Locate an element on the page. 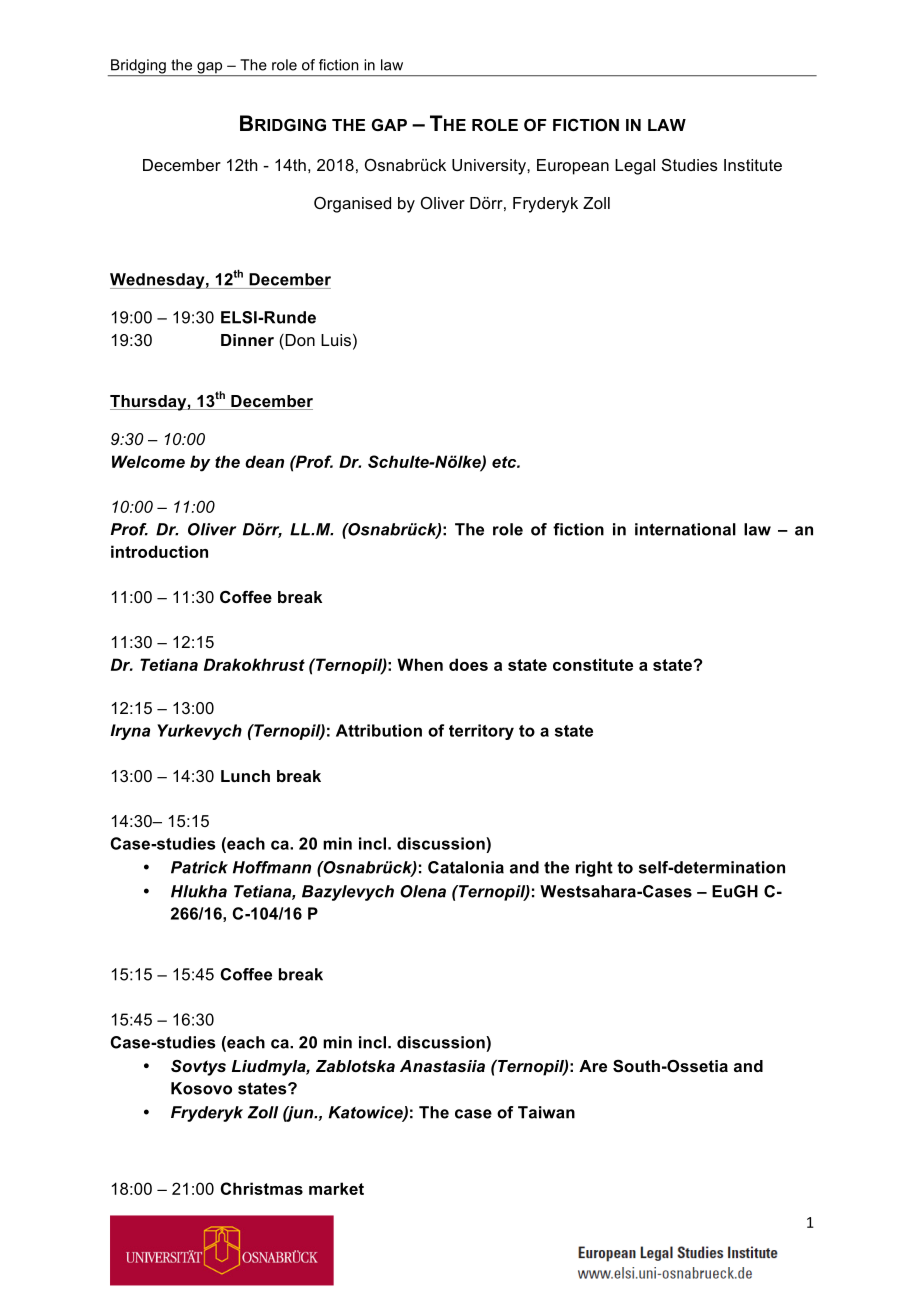  constitute is located at coordinates (593, 664).
